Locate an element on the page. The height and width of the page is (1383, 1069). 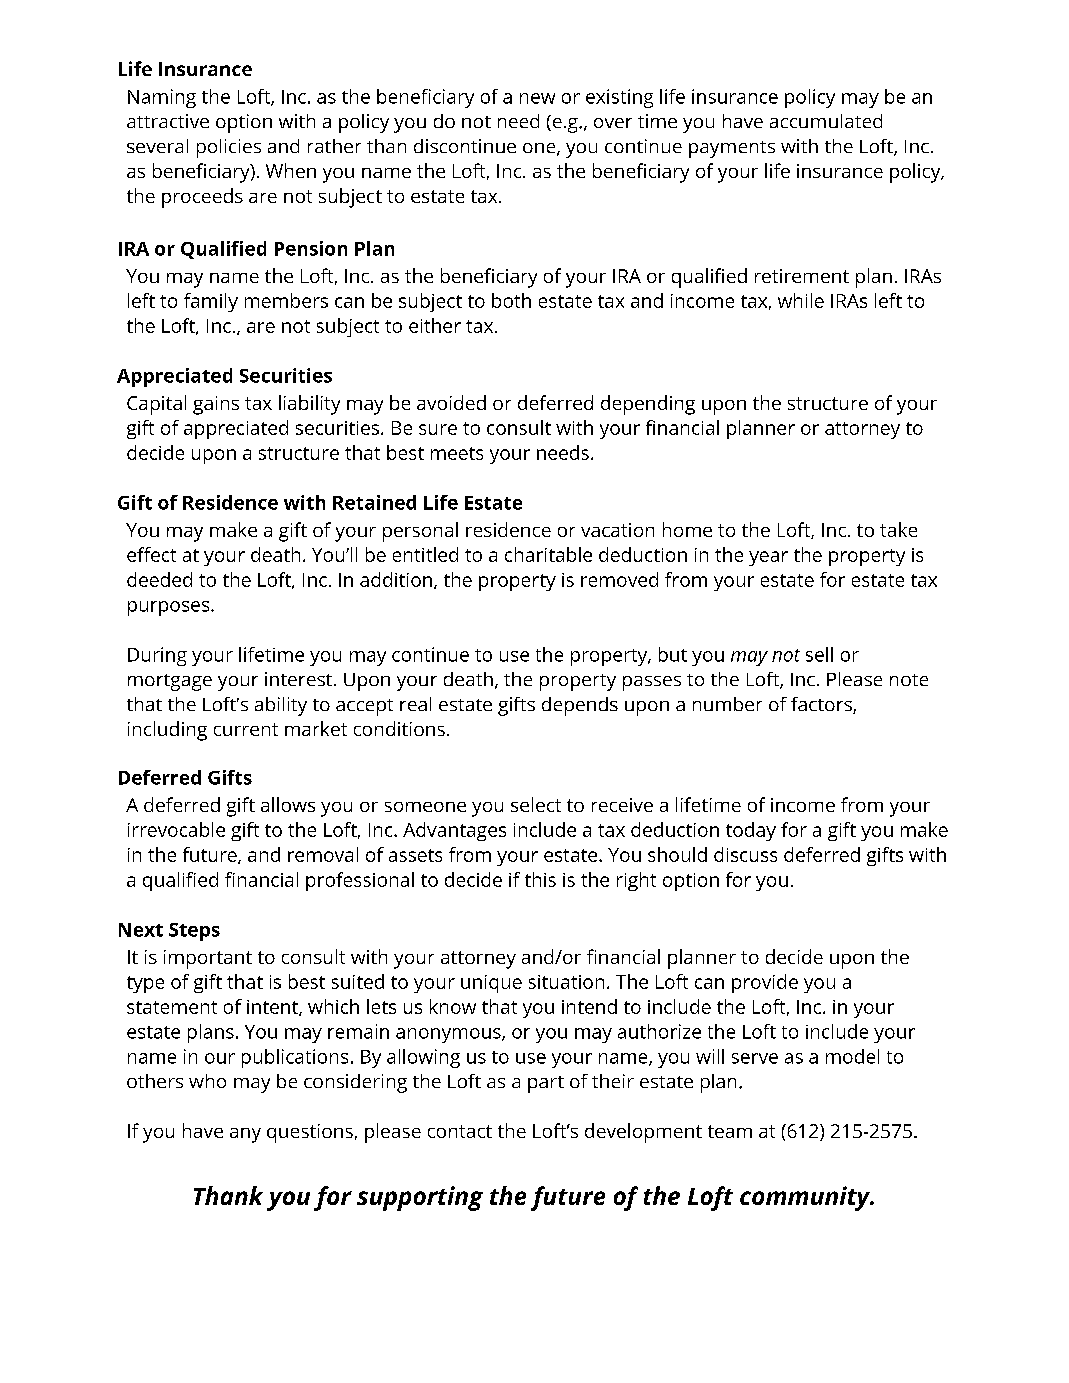
accumulated is located at coordinates (826, 121).
